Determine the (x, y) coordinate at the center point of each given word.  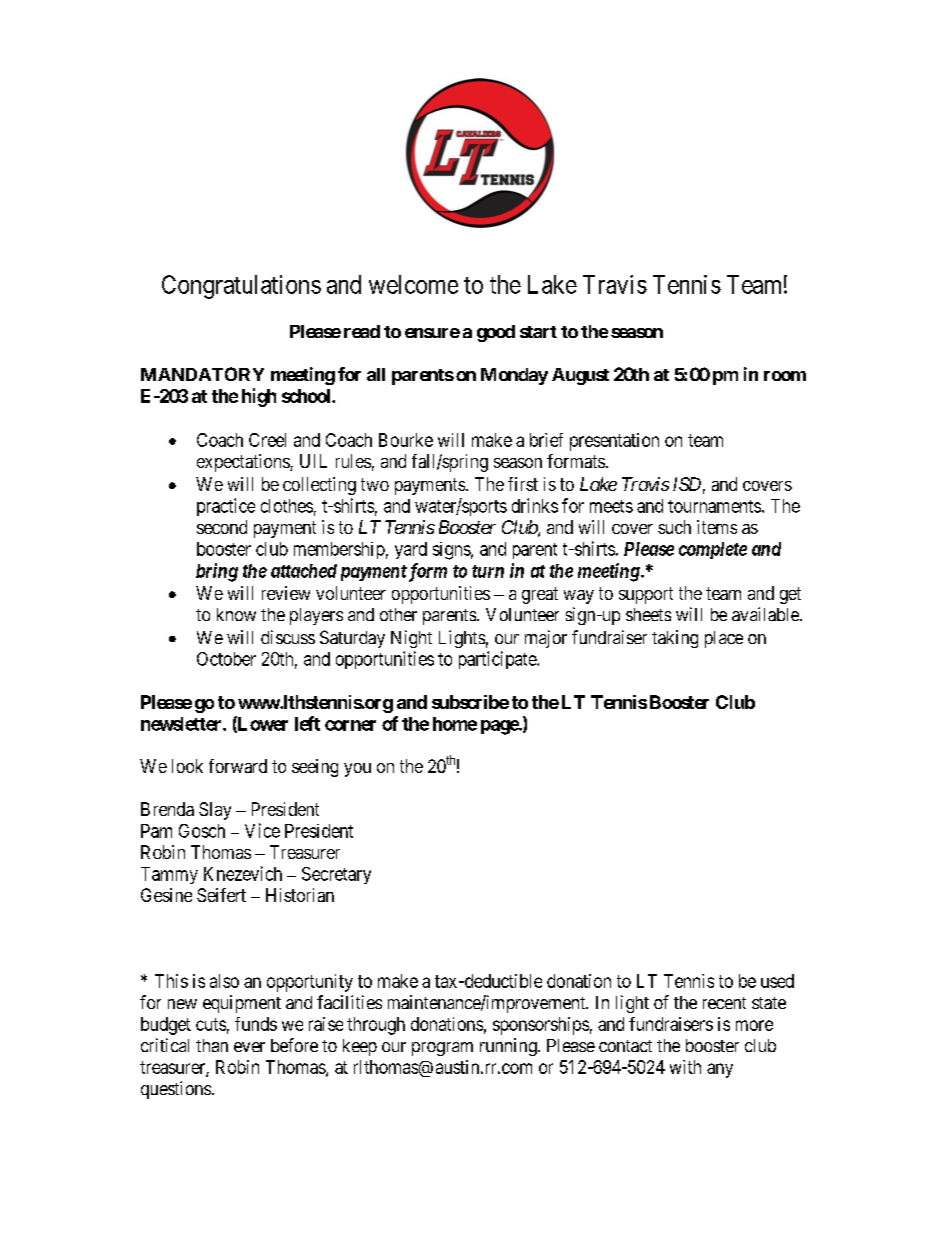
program (442, 1049)
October (226, 659)
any (720, 1070)
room (785, 376)
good (496, 333)
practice (226, 507)
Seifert (221, 895)
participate (498, 660)
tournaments (714, 506)
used (777, 981)
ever (249, 1047)
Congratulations (241, 287)
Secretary (336, 875)
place (724, 639)
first (523, 484)
